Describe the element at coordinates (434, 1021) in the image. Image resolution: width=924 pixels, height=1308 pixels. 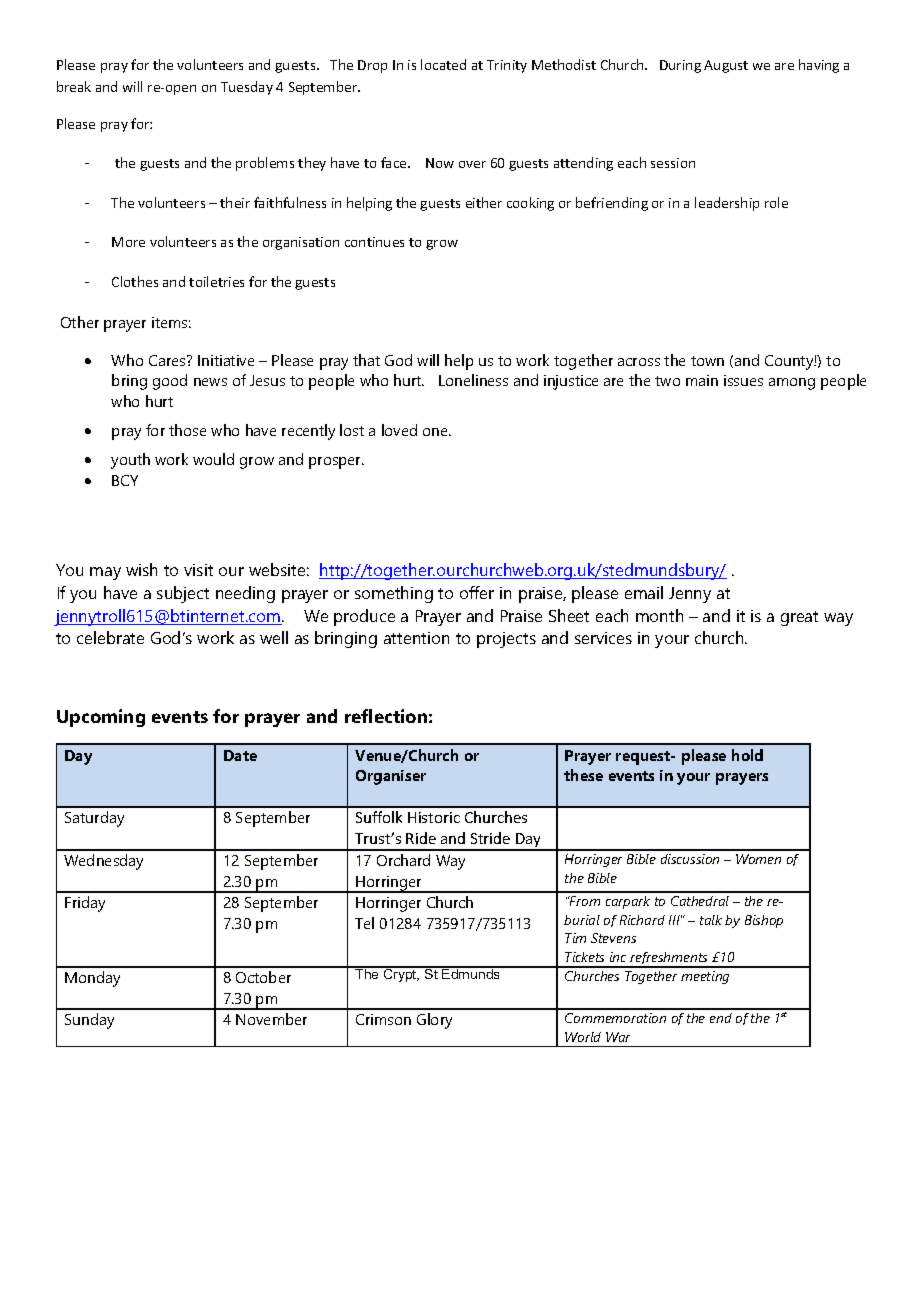
I see `Glory` at that location.
